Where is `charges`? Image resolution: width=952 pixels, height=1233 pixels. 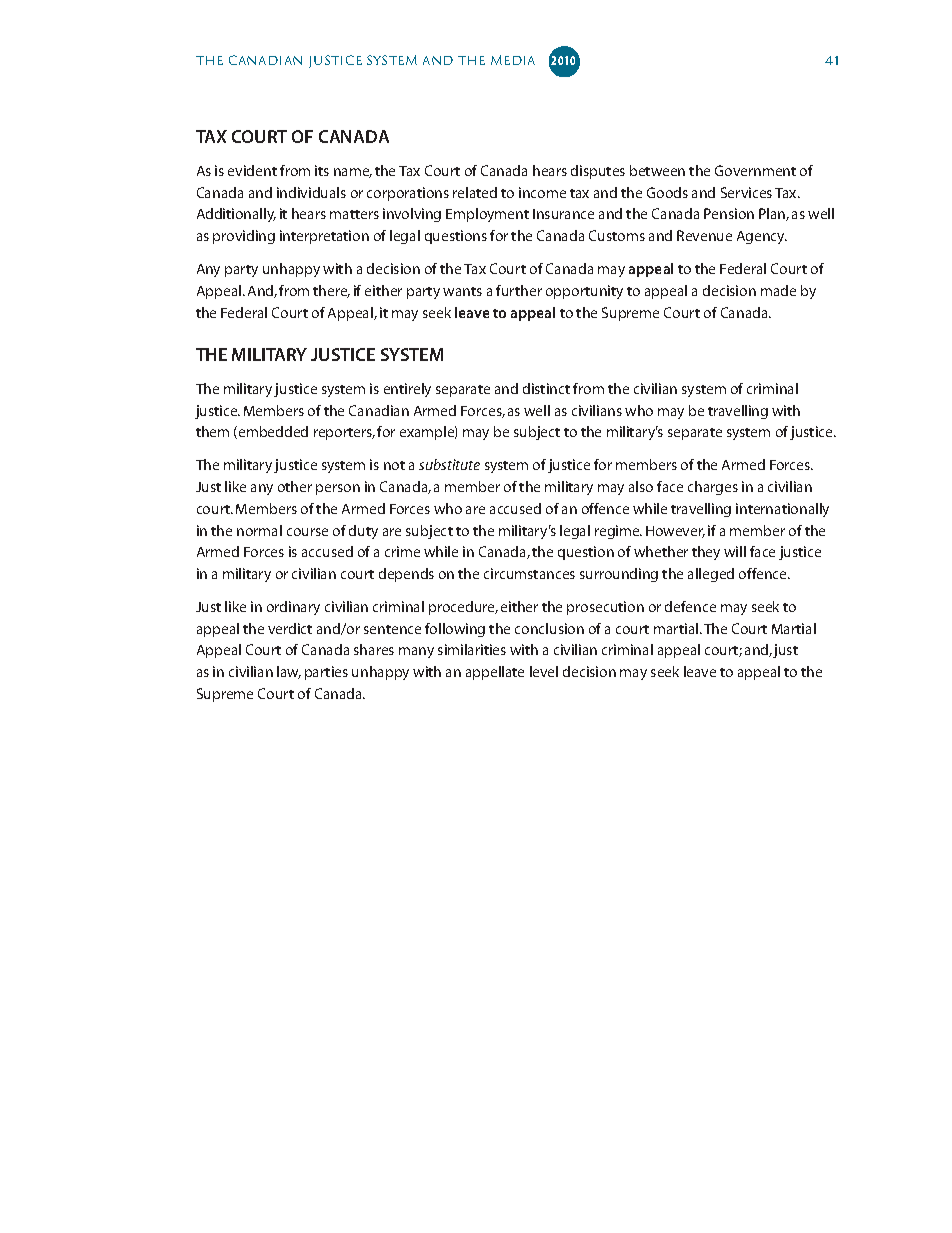
charges is located at coordinates (713, 488).
